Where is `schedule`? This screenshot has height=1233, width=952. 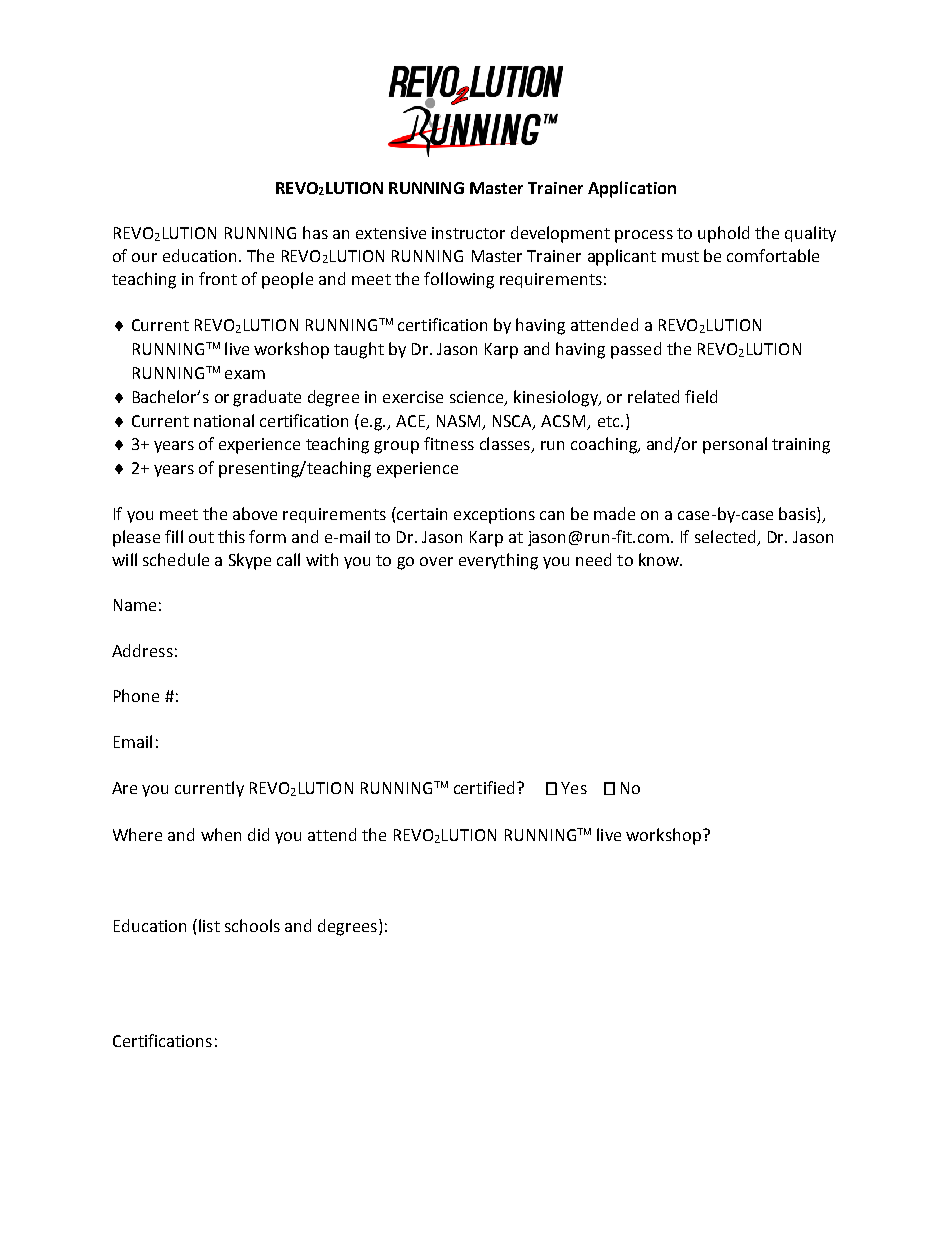
schedule is located at coordinates (176, 559).
